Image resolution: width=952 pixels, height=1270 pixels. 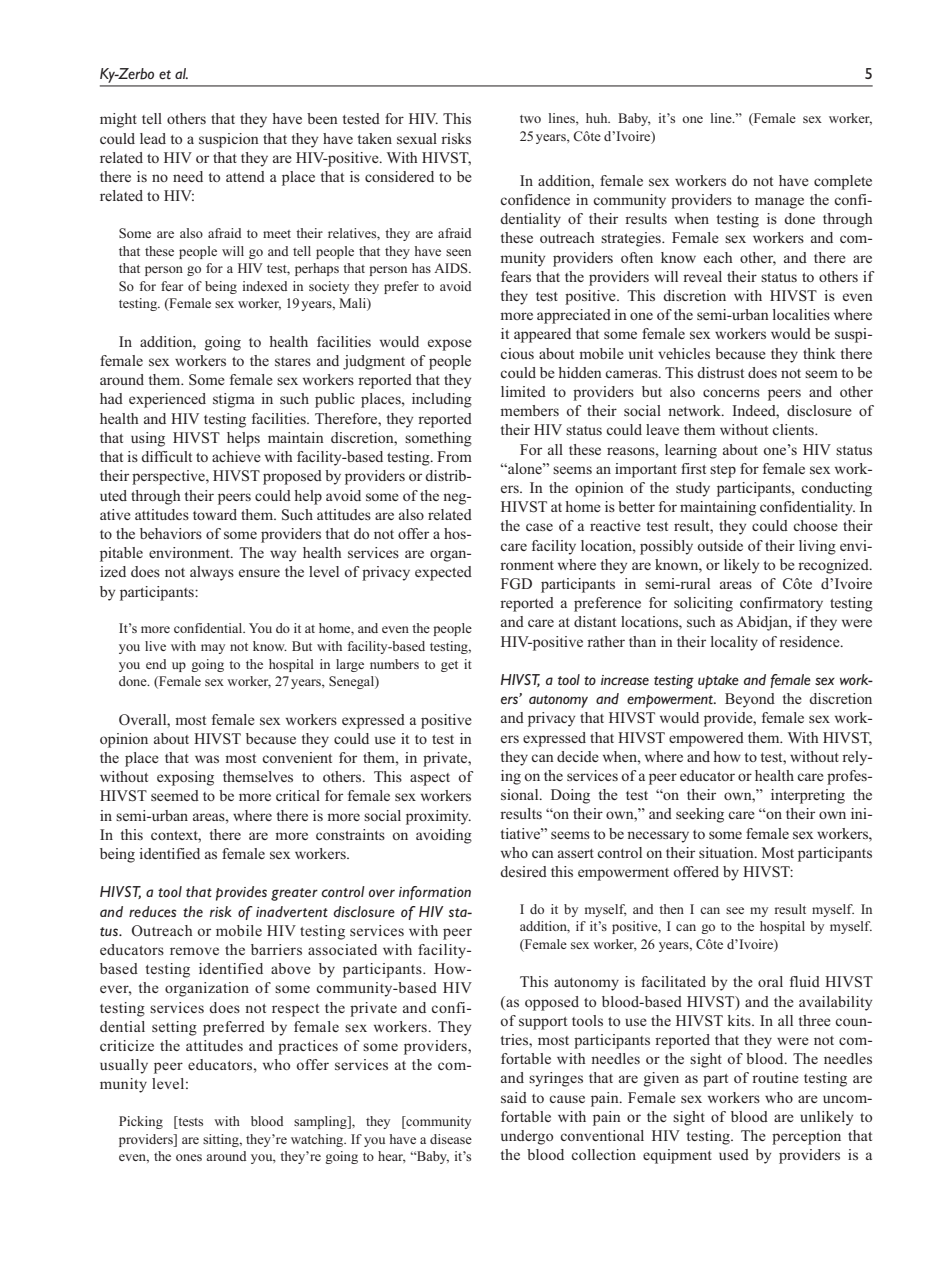 What do you see at coordinates (734, 643) in the screenshot?
I see `locality` at bounding box center [734, 643].
